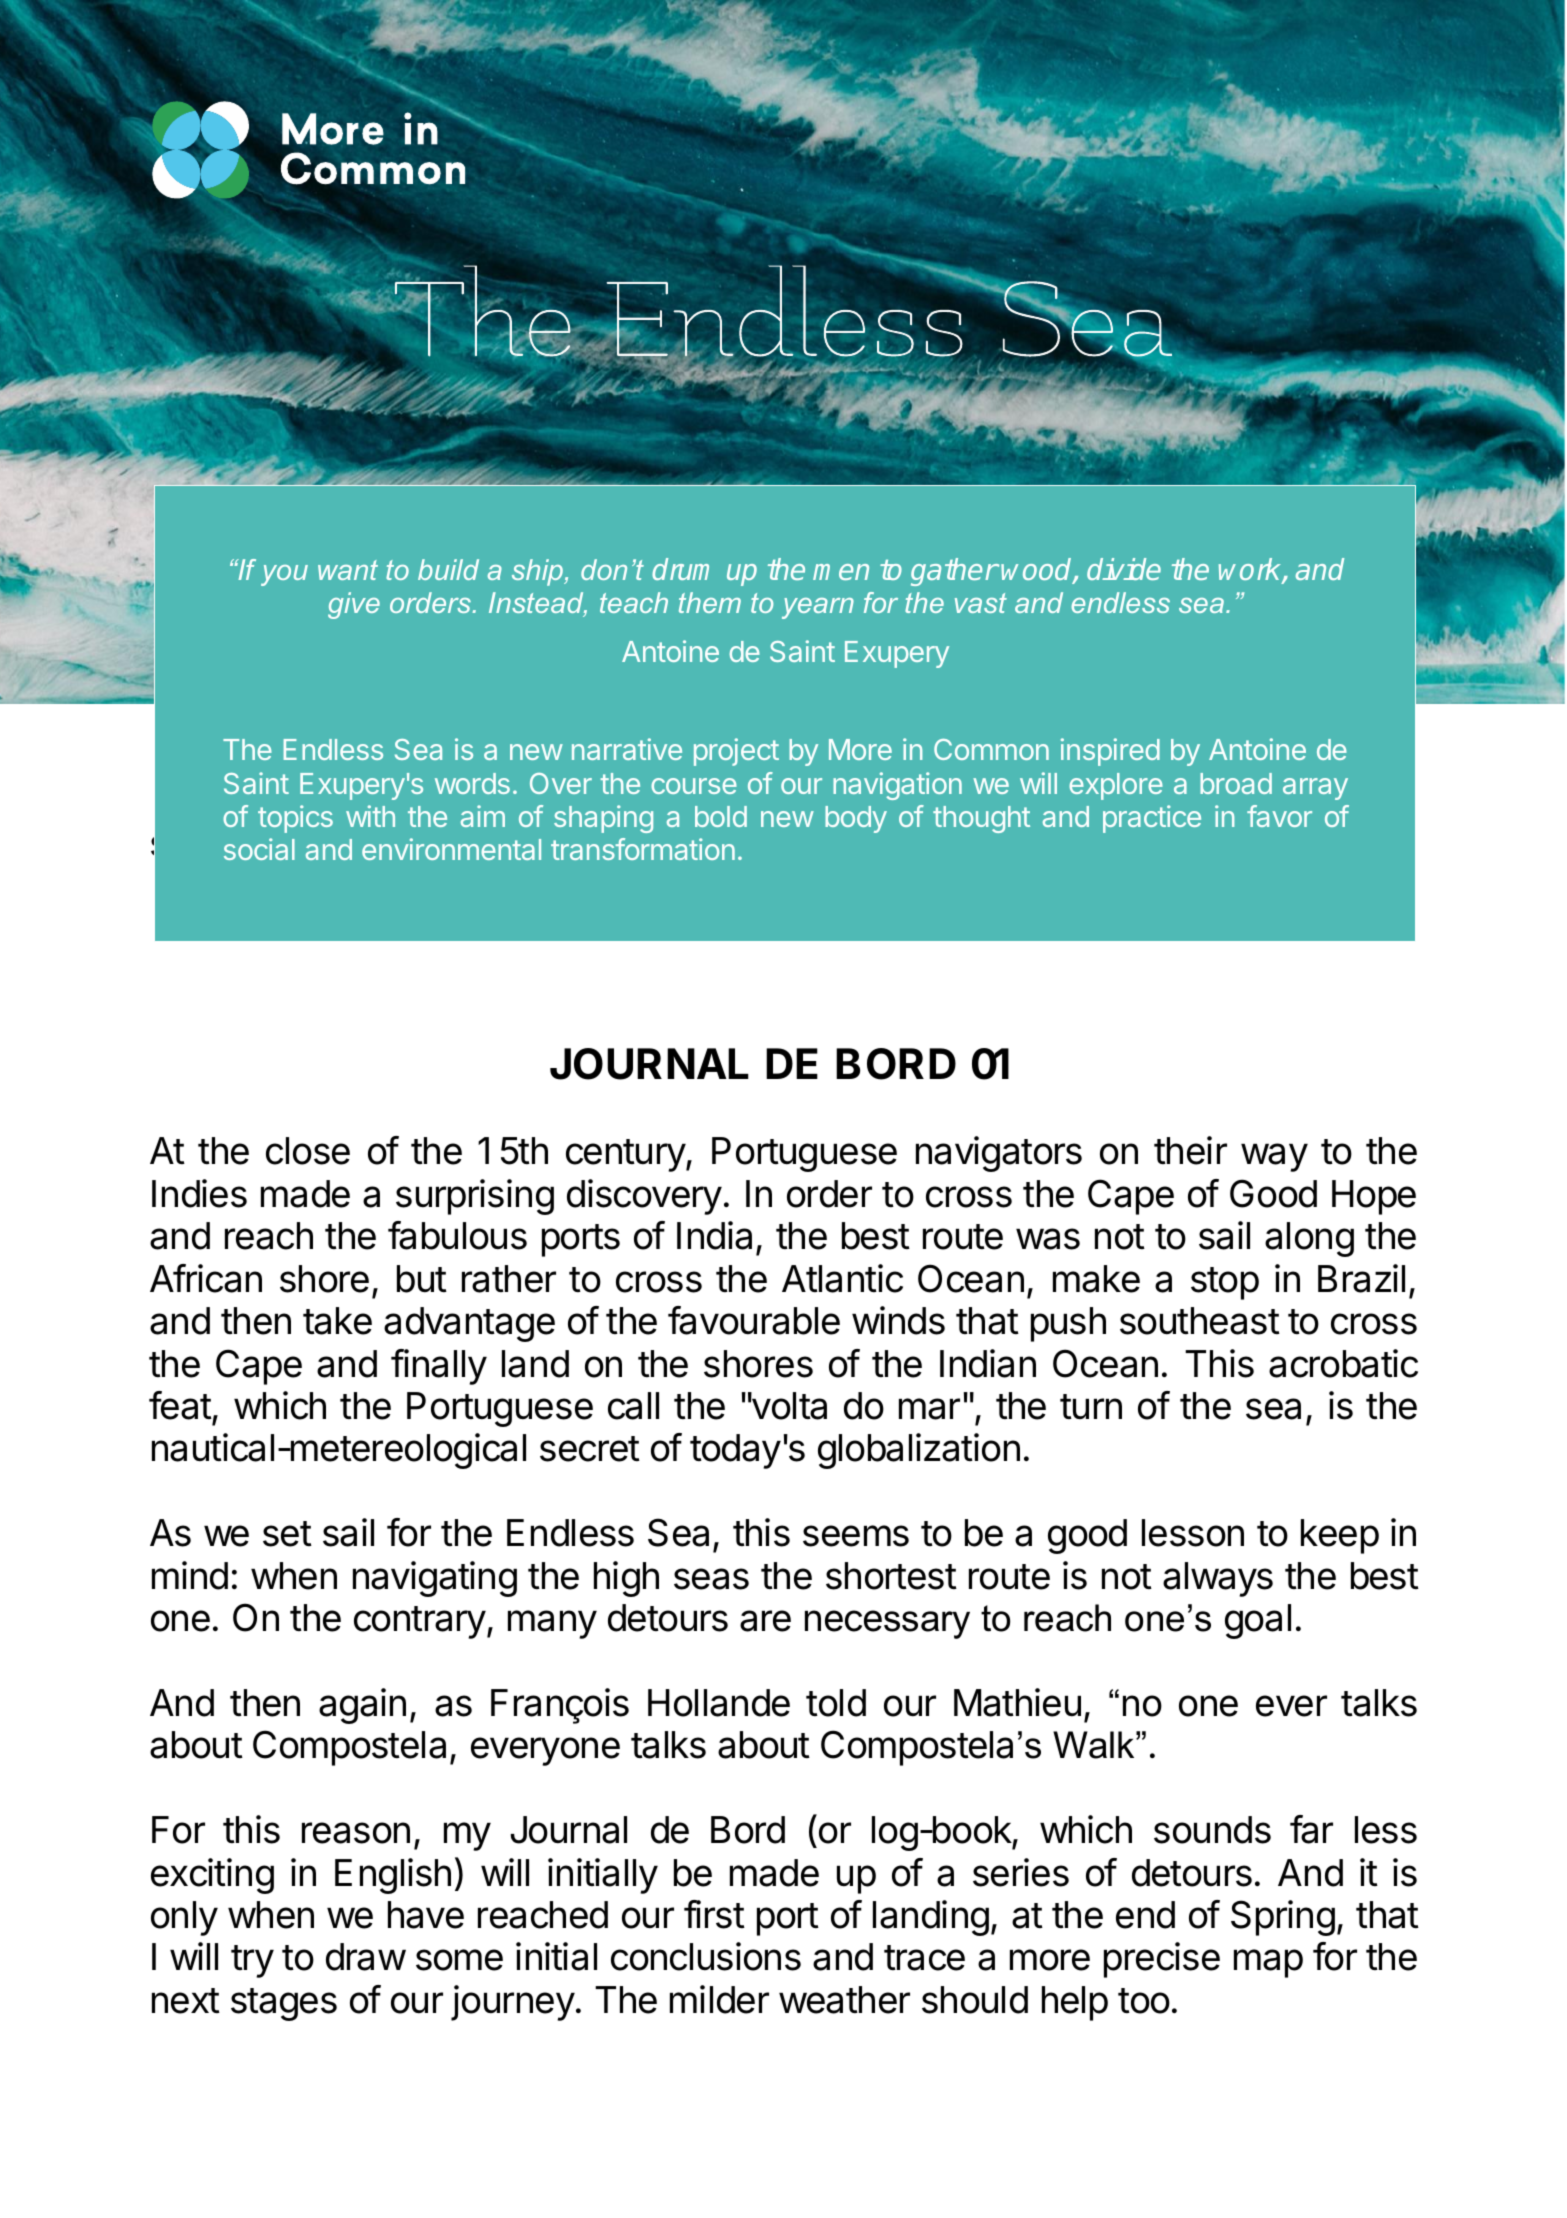  Describe the element at coordinates (1124, 569) in the screenshot. I see `divide` at that location.
